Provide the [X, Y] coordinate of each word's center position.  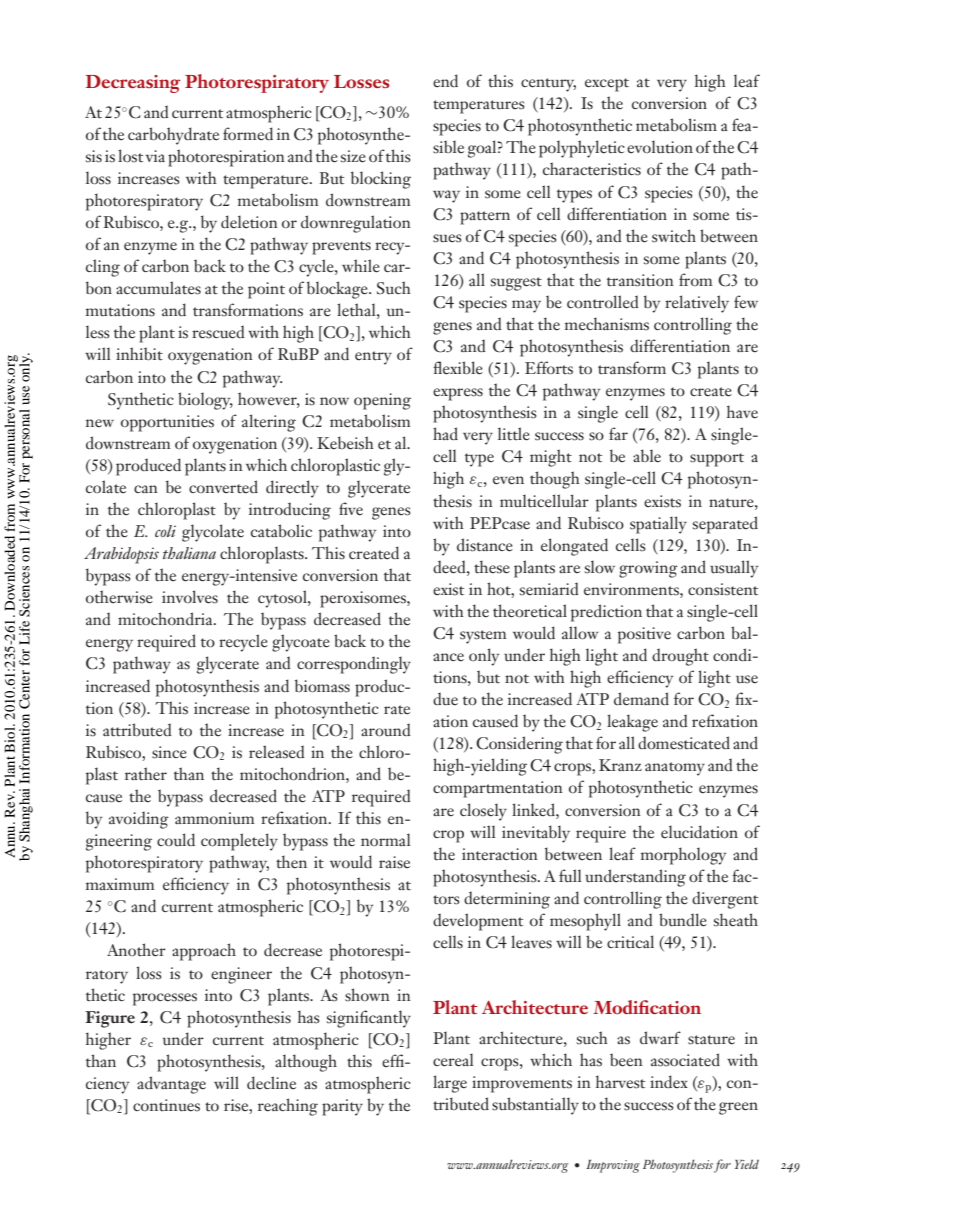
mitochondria [166, 619]
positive [644, 635]
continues [166, 1105]
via [155, 156]
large [450, 1084]
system [483, 637]
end [445, 81]
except [607, 85]
